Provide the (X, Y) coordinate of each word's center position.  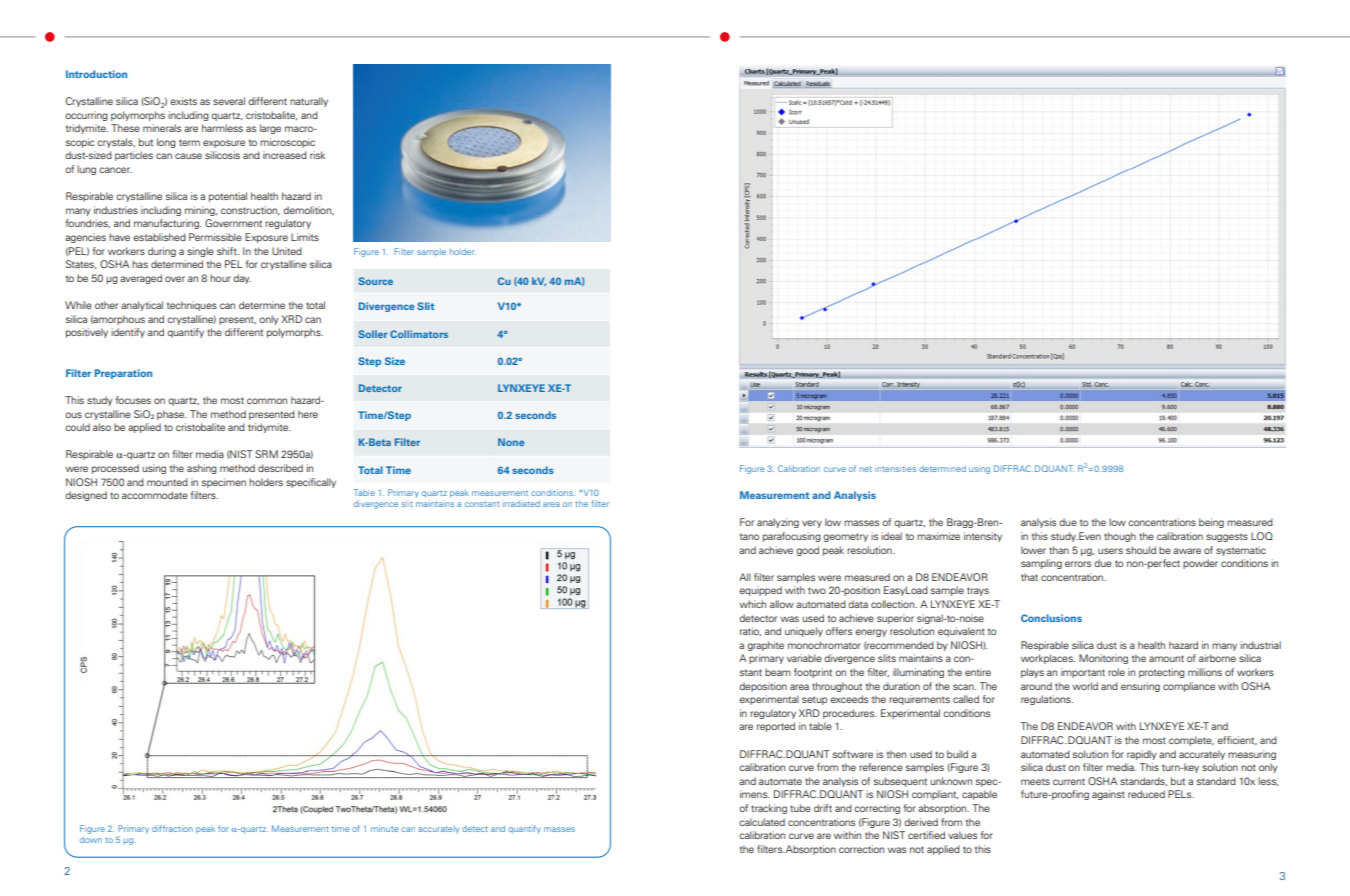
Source (375, 281)
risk (317, 155)
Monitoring (1103, 659)
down (91, 840)
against (1108, 795)
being (1211, 523)
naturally (309, 102)
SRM (266, 454)
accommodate (155, 495)
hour (220, 278)
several (229, 101)
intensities (895, 469)
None (511, 442)
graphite (765, 646)
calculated (762, 822)
